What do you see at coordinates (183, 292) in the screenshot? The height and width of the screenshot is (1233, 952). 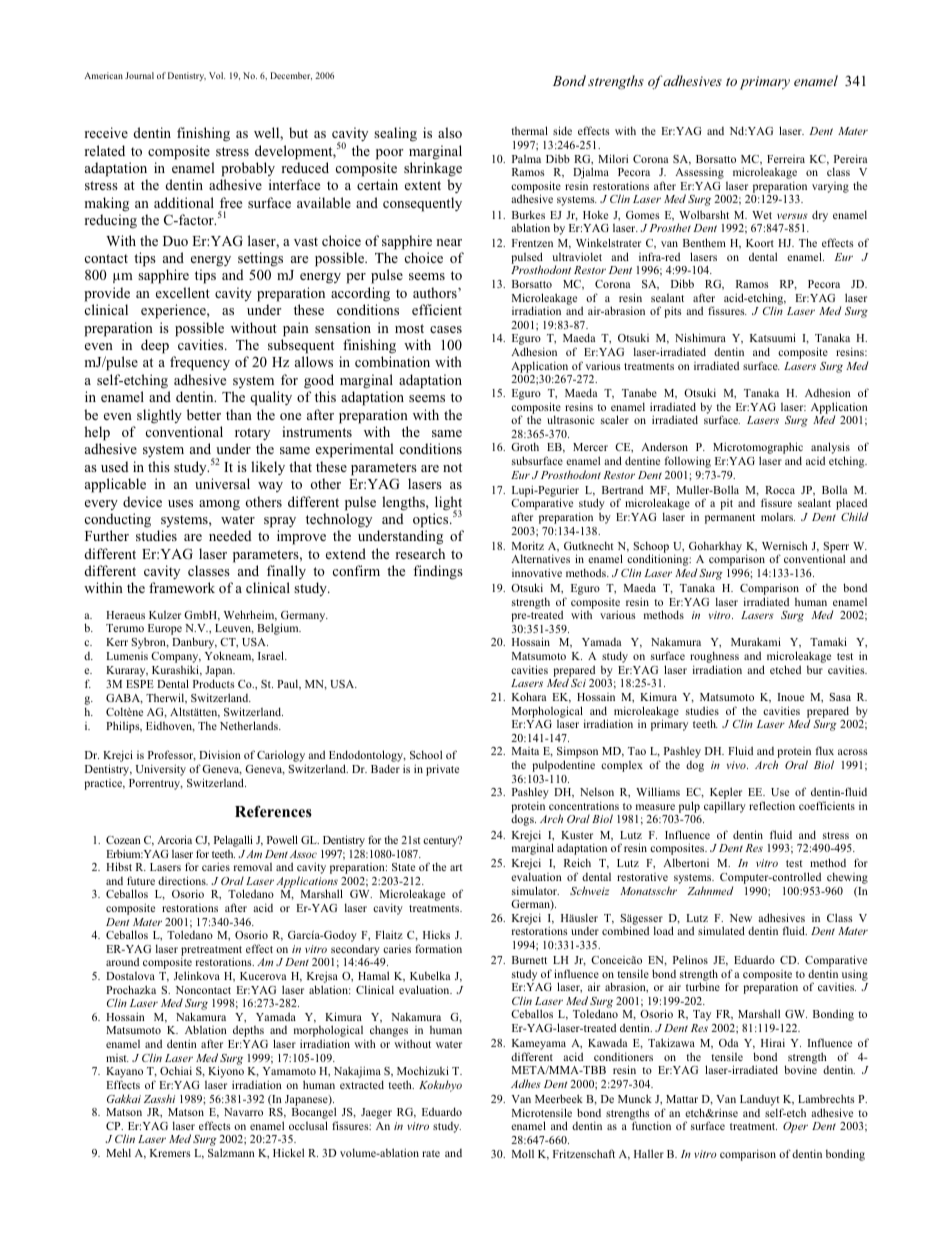 I see `excellent` at bounding box center [183, 292].
